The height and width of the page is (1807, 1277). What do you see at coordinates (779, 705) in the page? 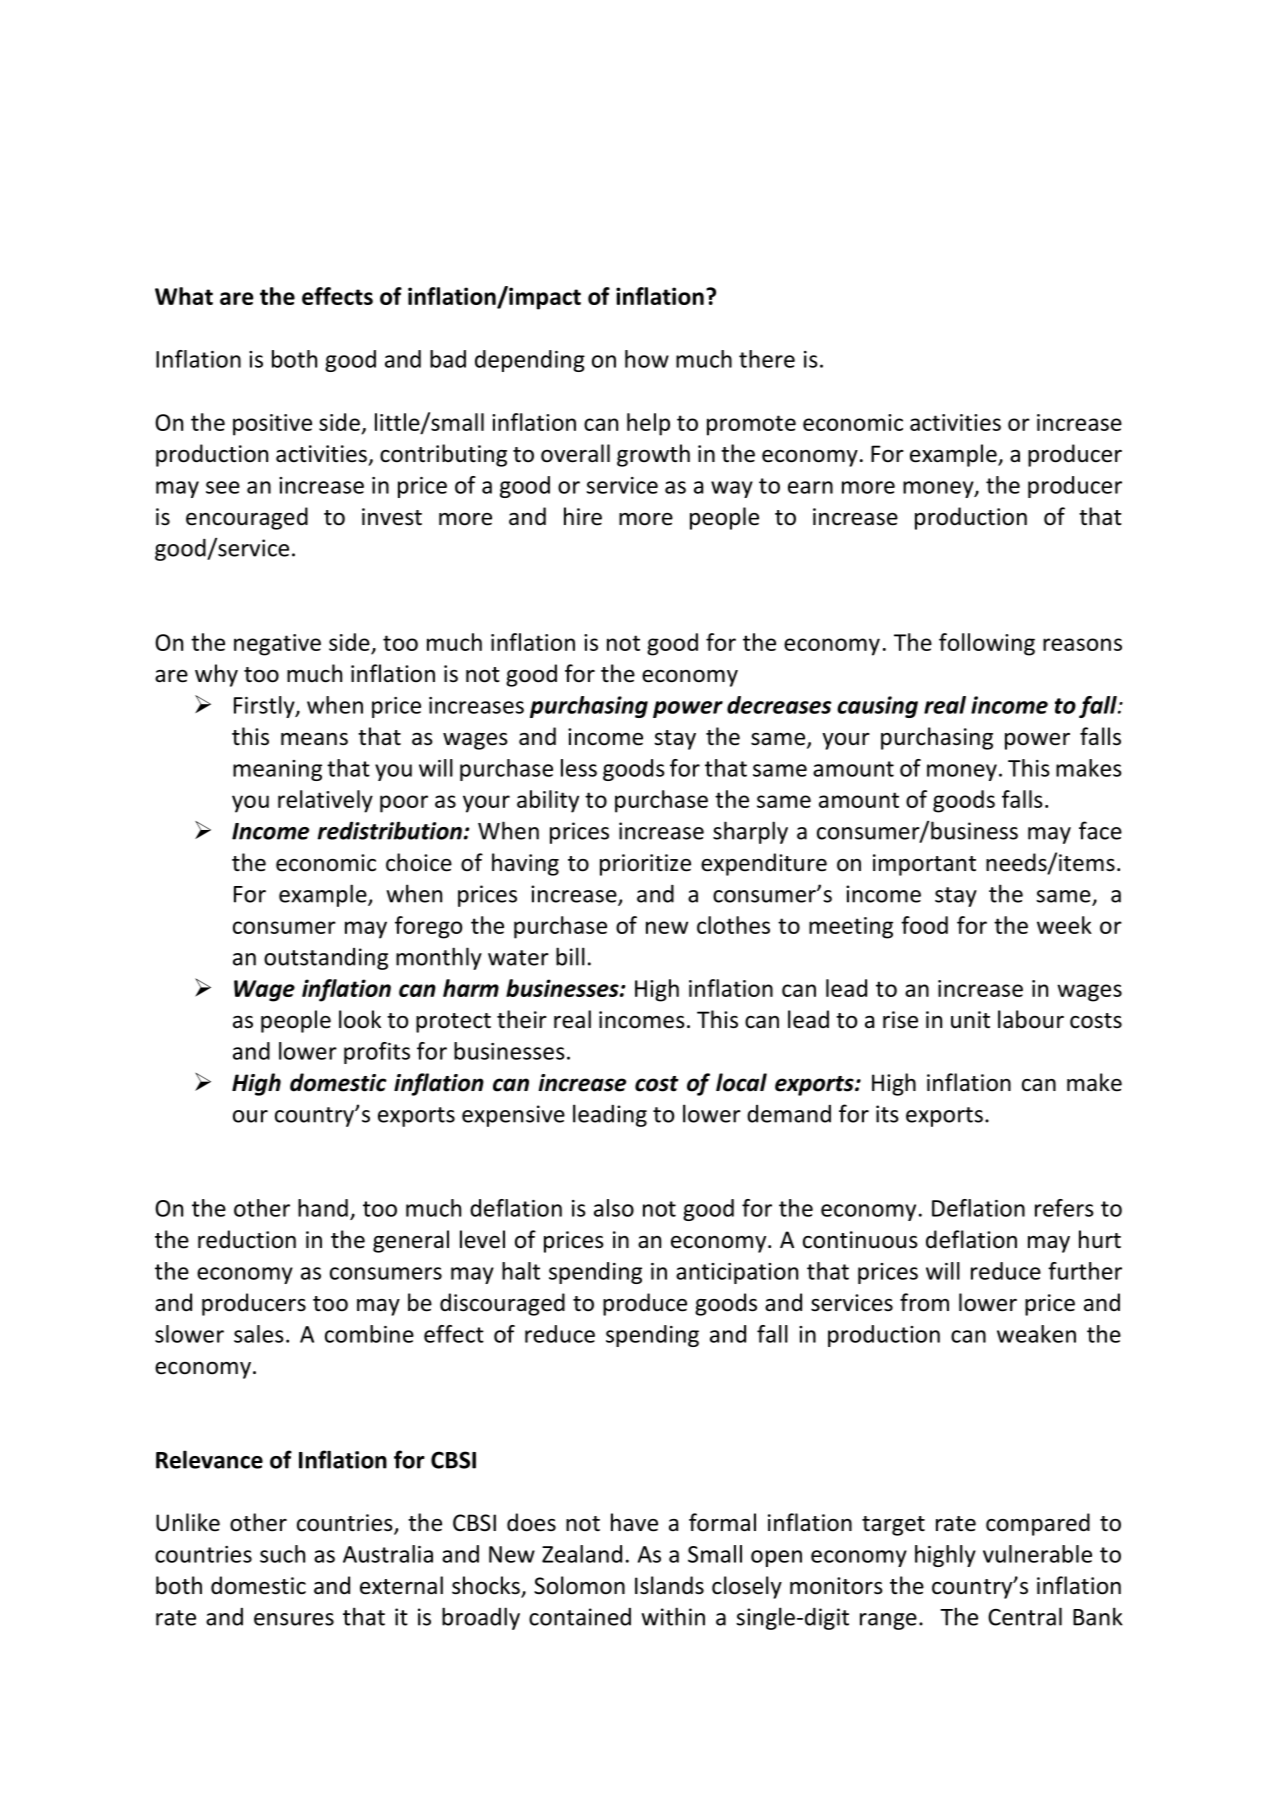
I see `decreases` at bounding box center [779, 705].
